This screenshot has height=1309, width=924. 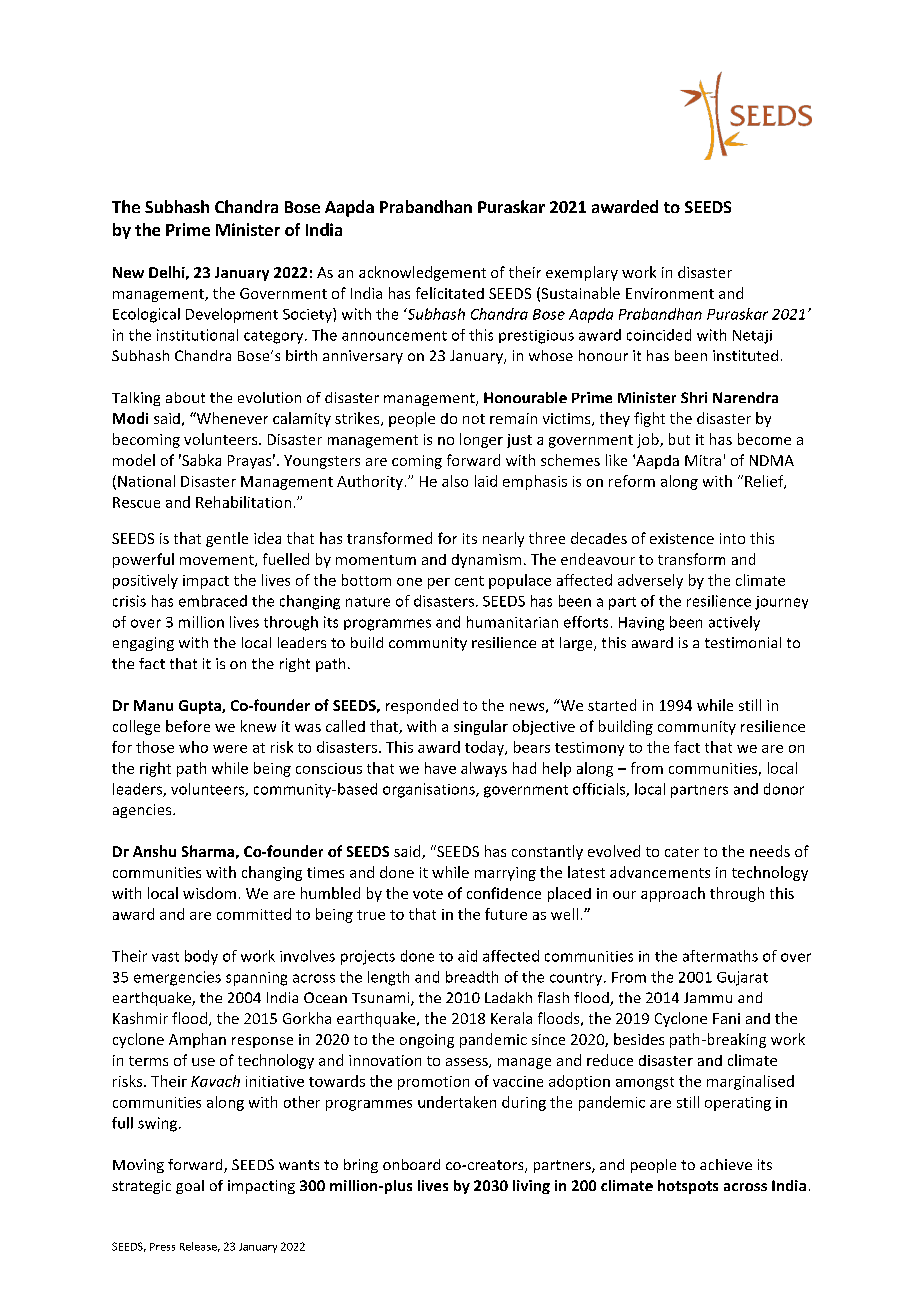 I want to click on cent, so click(x=469, y=581).
